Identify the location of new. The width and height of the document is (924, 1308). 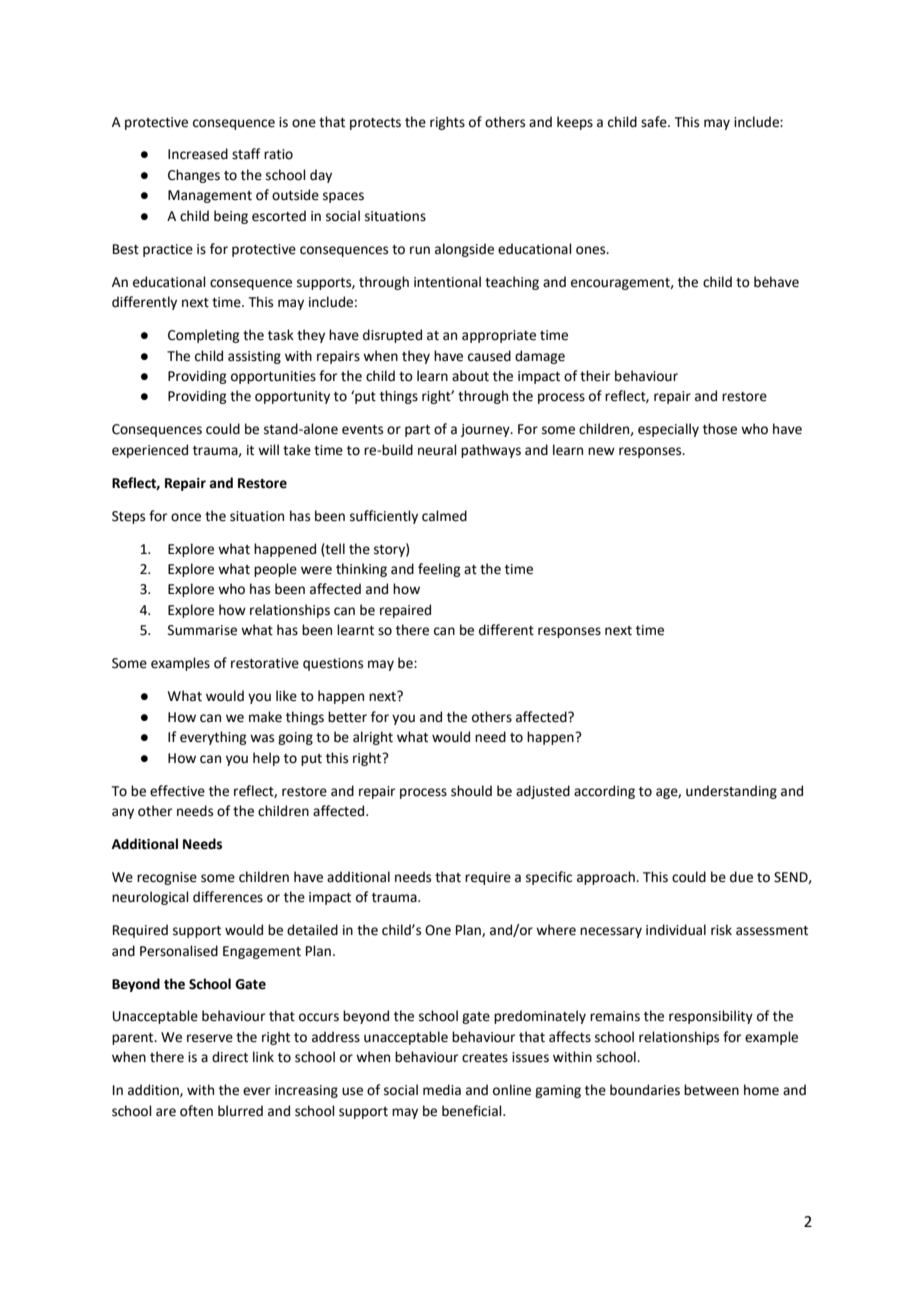
(601, 451).
